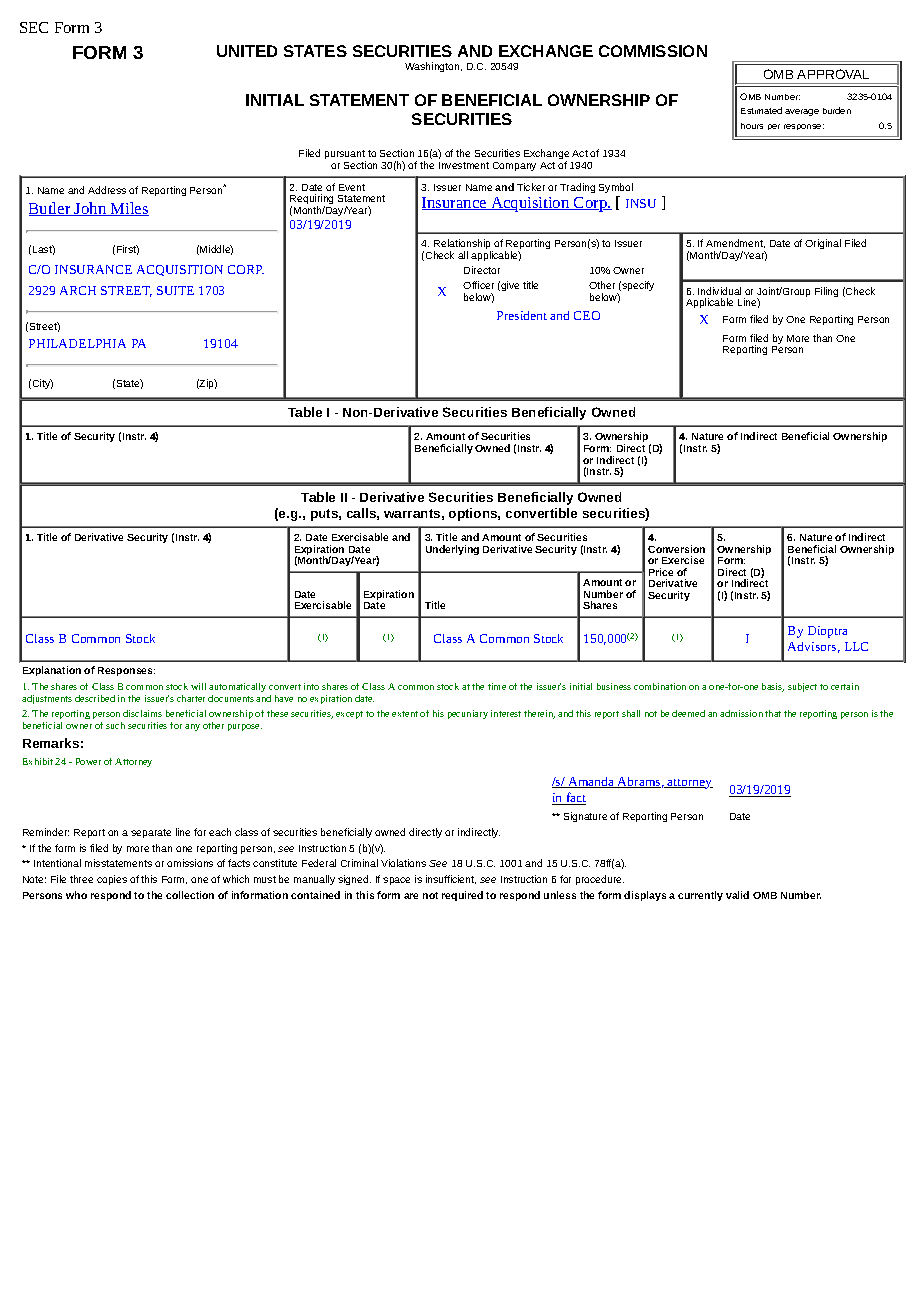 The width and height of the screenshot is (924, 1308). I want to click on Violations, so click(403, 863).
